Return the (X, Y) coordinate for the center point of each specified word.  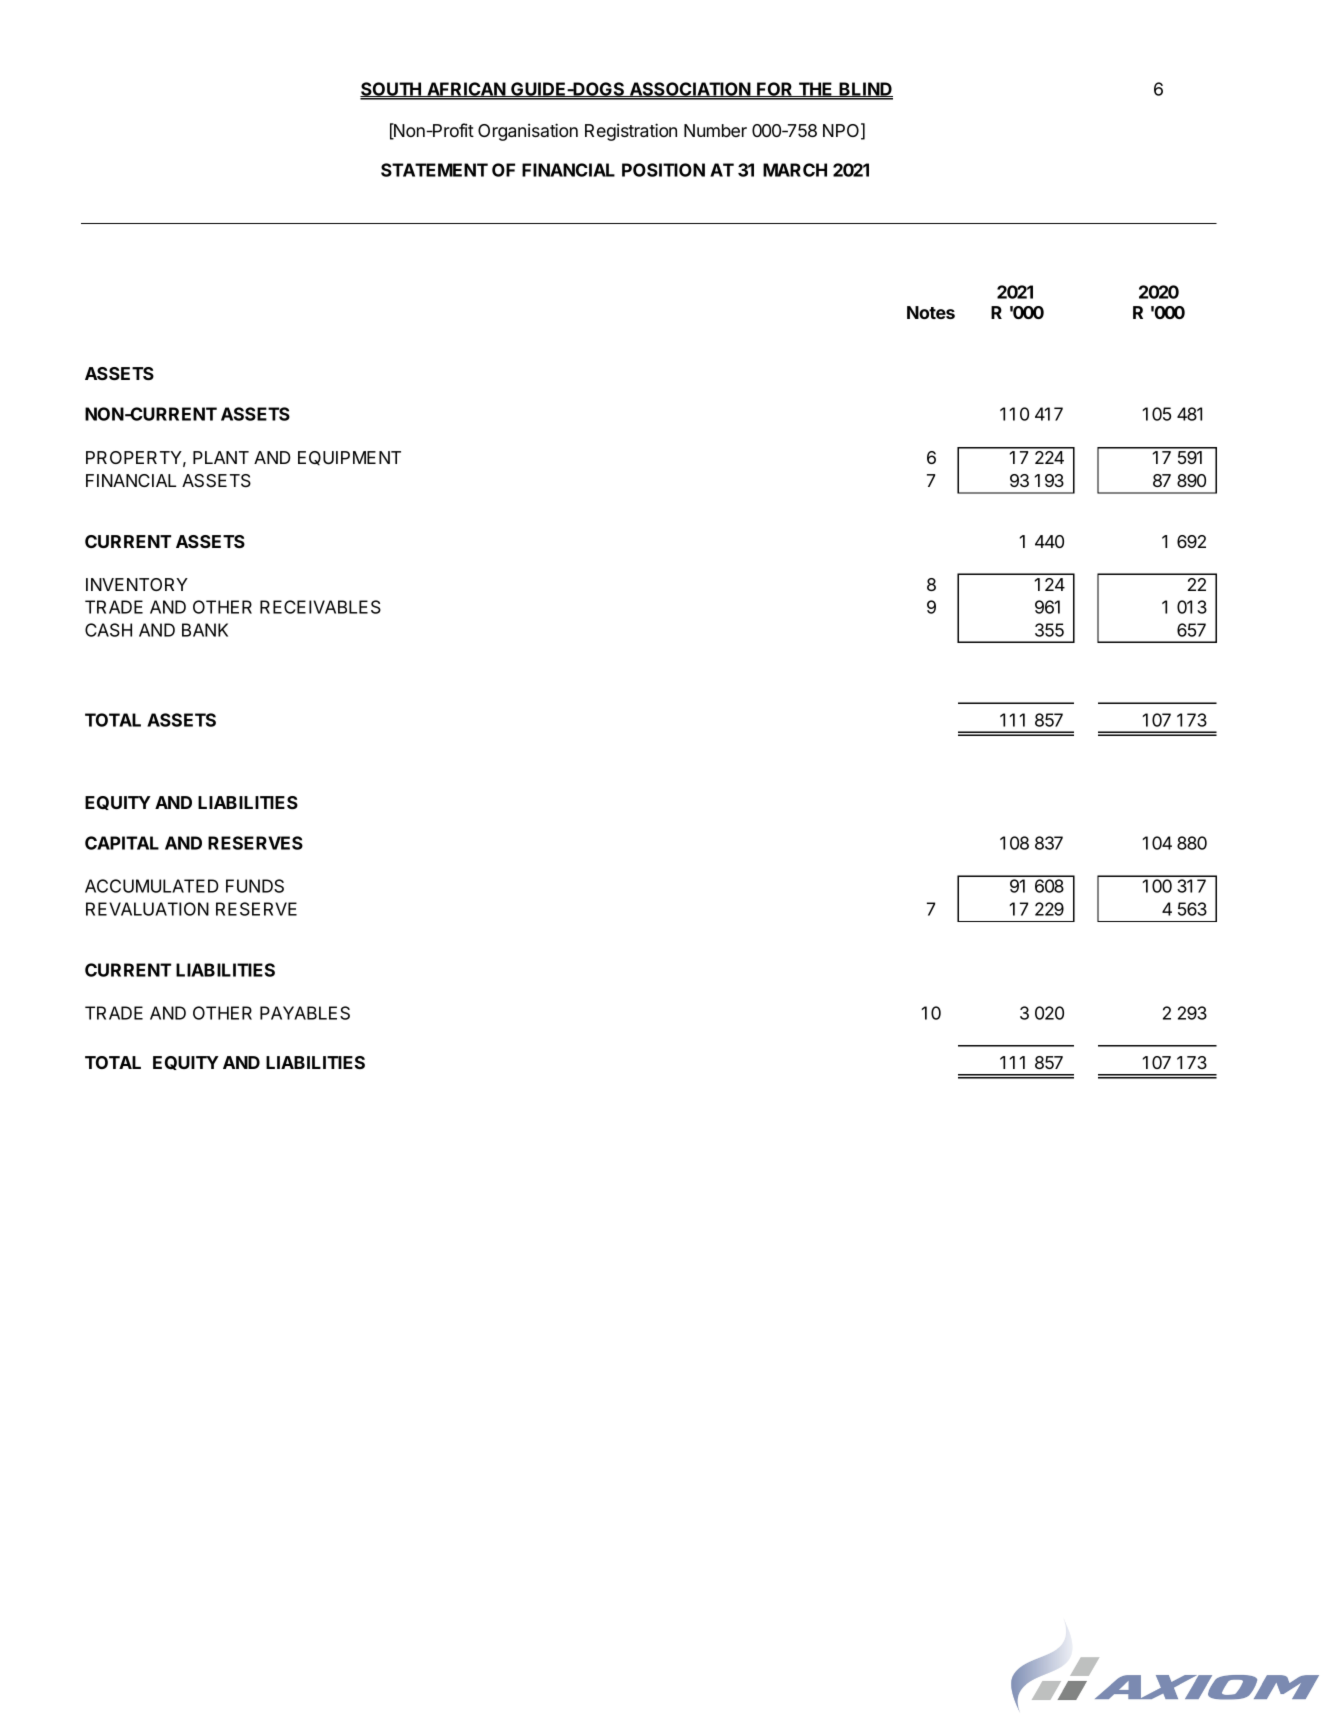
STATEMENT (434, 170)
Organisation (528, 132)
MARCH (795, 170)
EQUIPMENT (349, 458)
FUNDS (255, 886)
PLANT (221, 457)
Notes (931, 312)
